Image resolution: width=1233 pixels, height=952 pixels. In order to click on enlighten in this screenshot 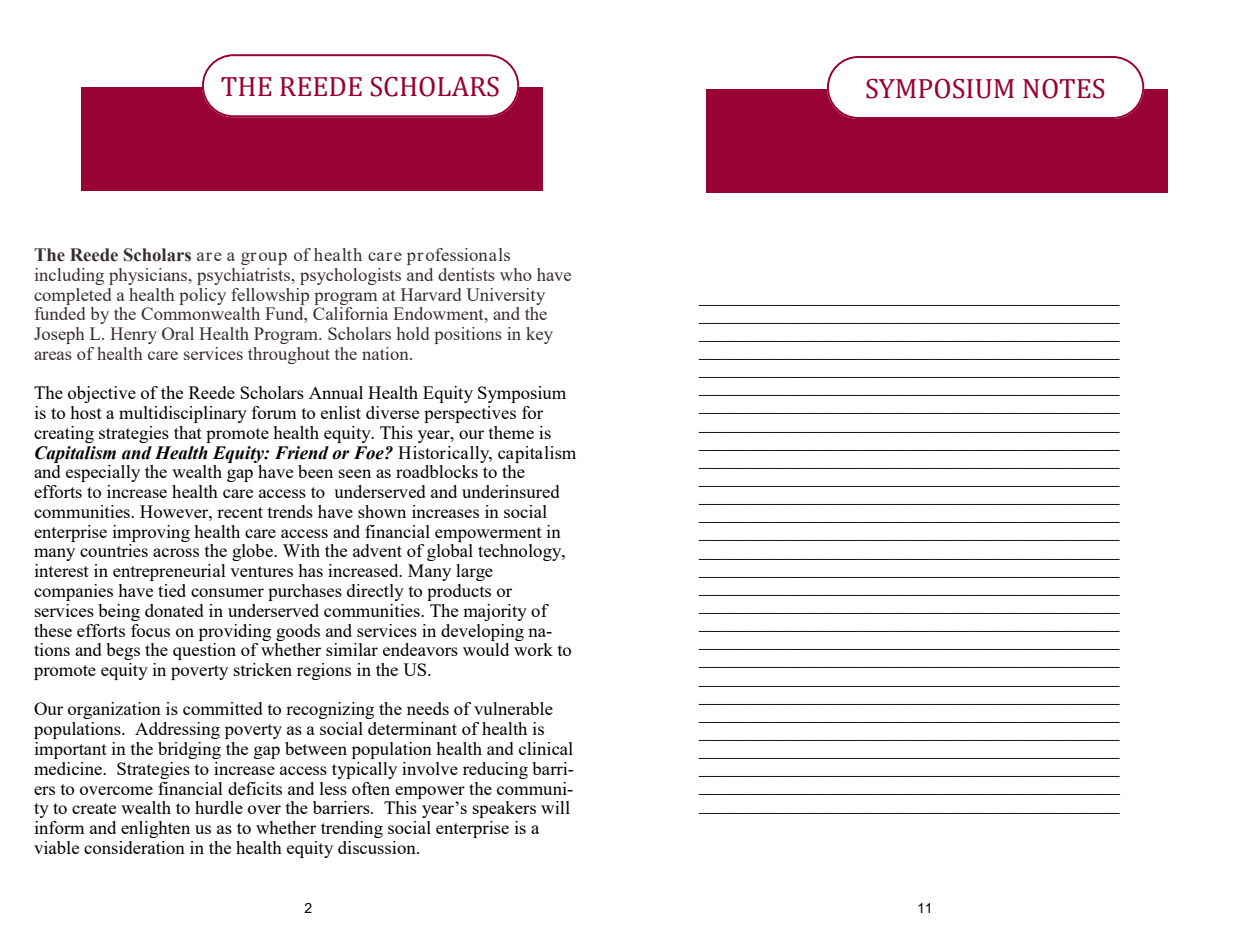, I will do `click(155, 829)`.
